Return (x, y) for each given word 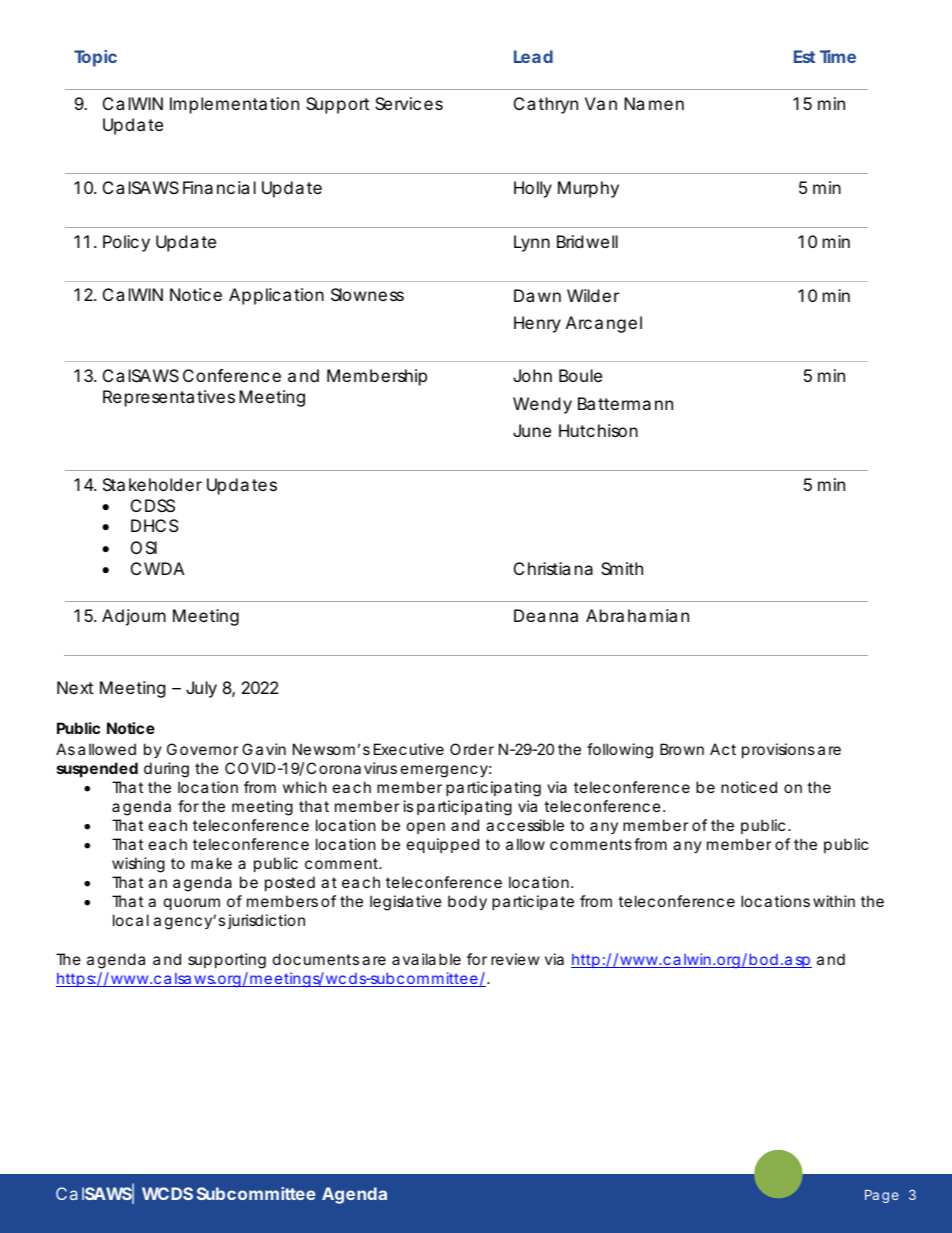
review (515, 959)
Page (882, 1196)
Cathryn (546, 105)
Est (804, 56)
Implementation (234, 105)
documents (316, 959)
